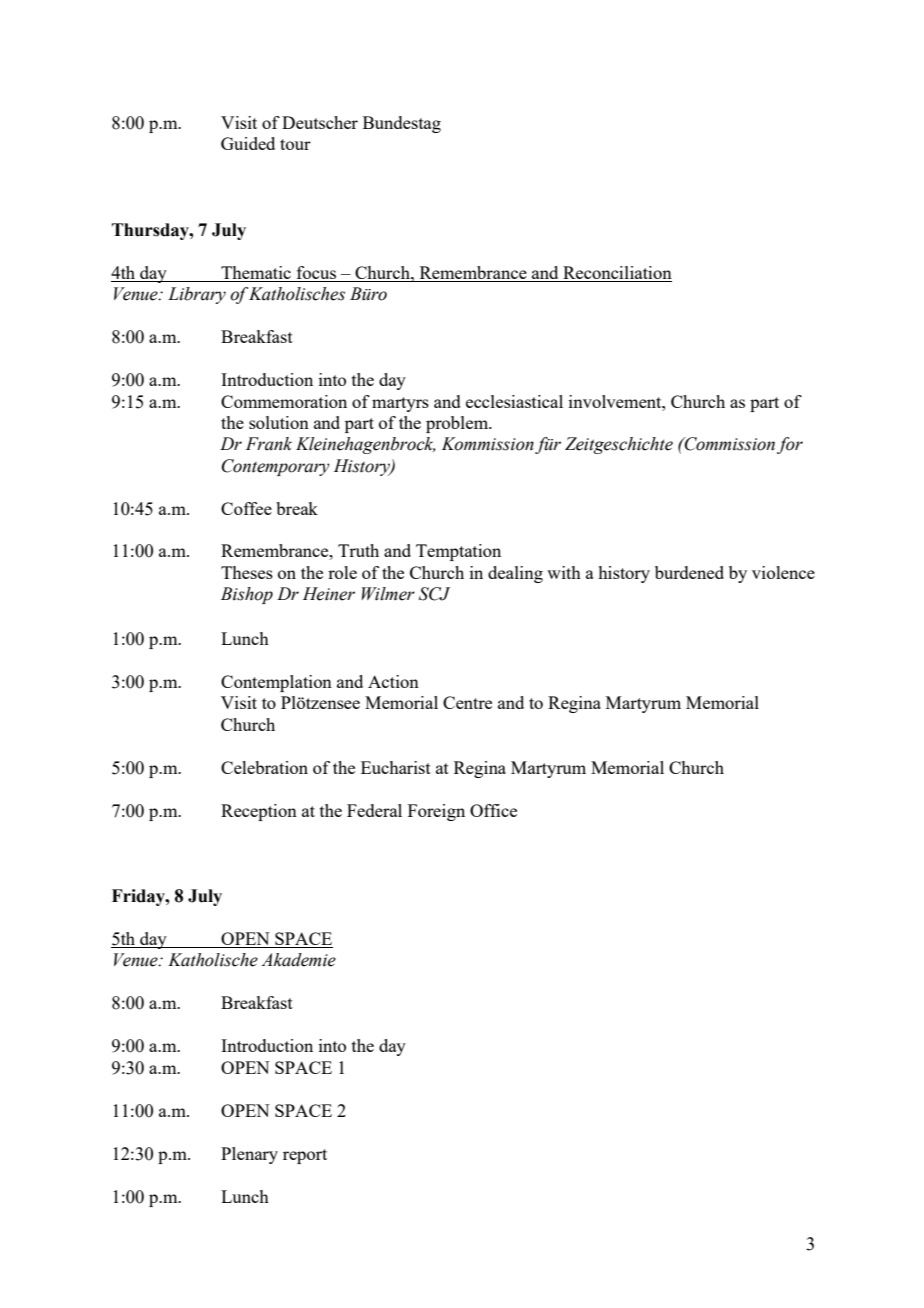  Describe the element at coordinates (320, 122) in the image. I see `Deutscher` at that location.
